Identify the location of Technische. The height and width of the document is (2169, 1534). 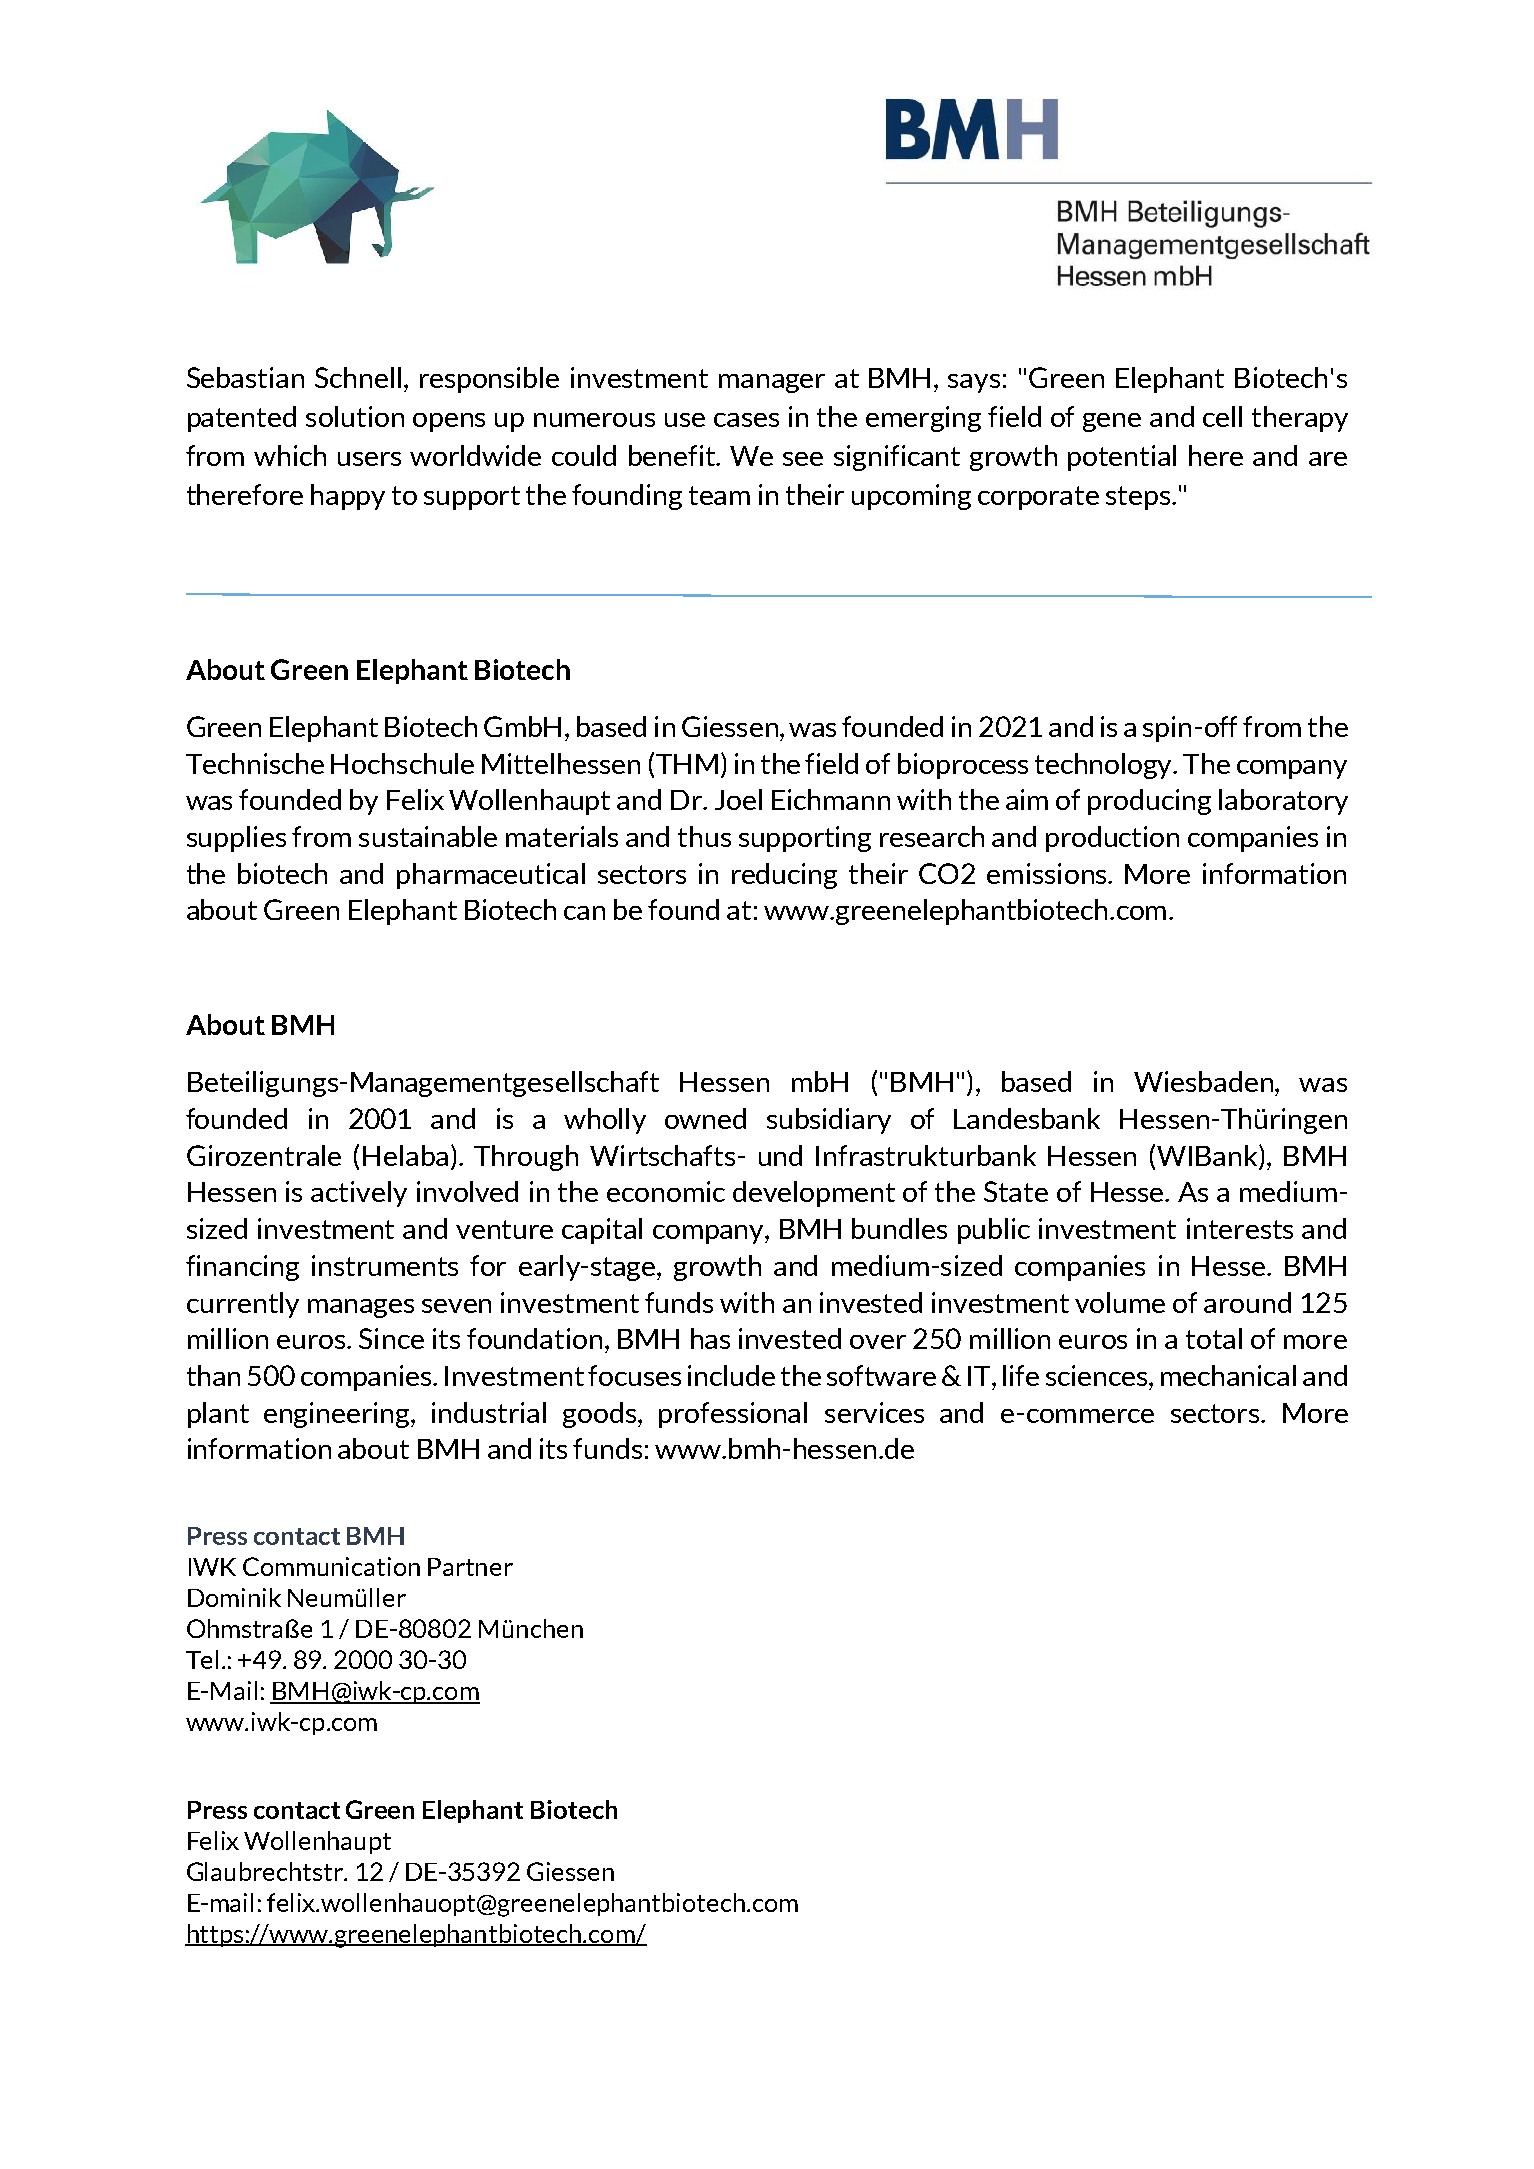
(255, 763).
